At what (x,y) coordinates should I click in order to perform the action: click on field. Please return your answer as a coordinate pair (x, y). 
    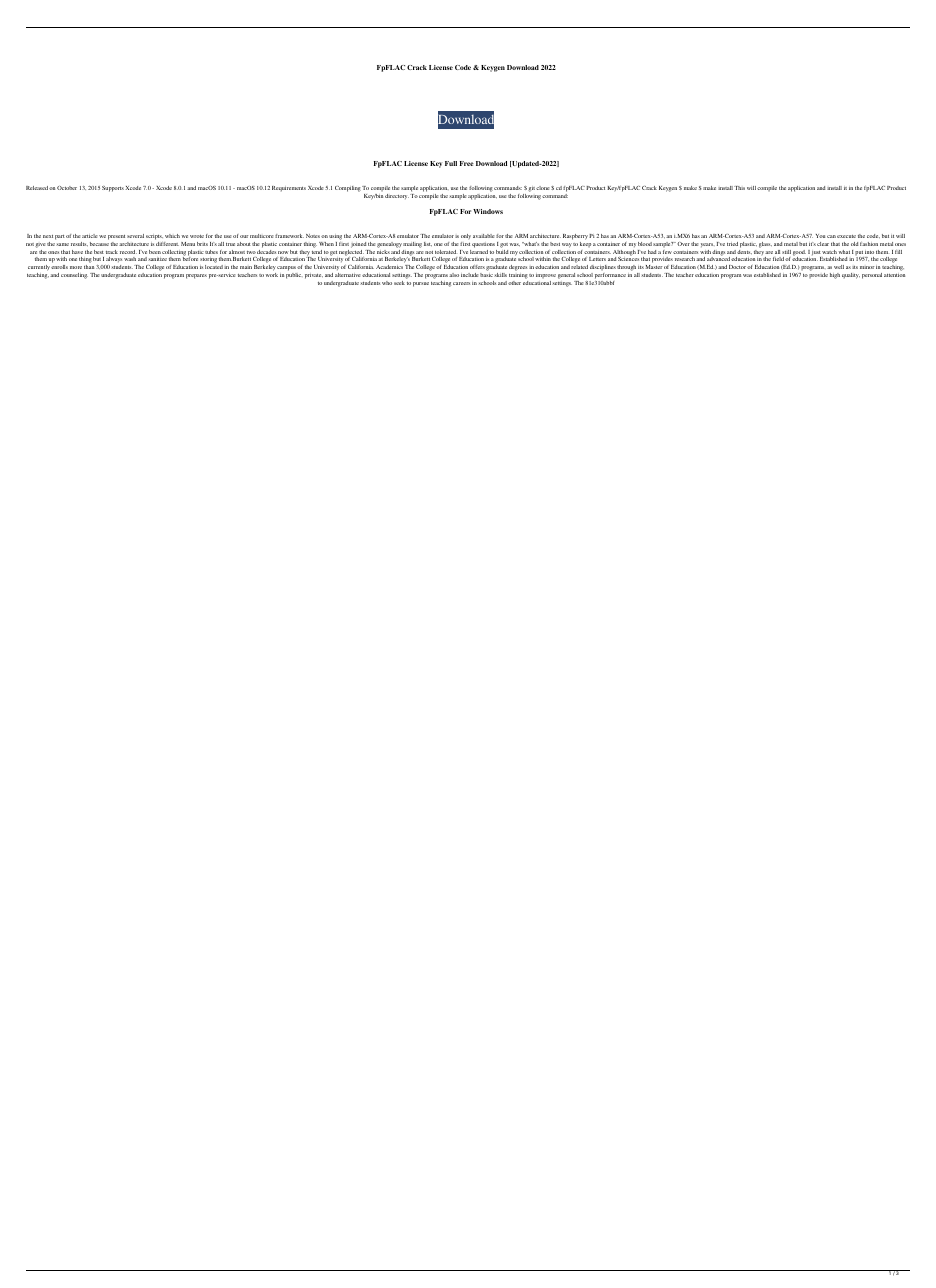
    Looking at the image, I should click on (778, 259).
